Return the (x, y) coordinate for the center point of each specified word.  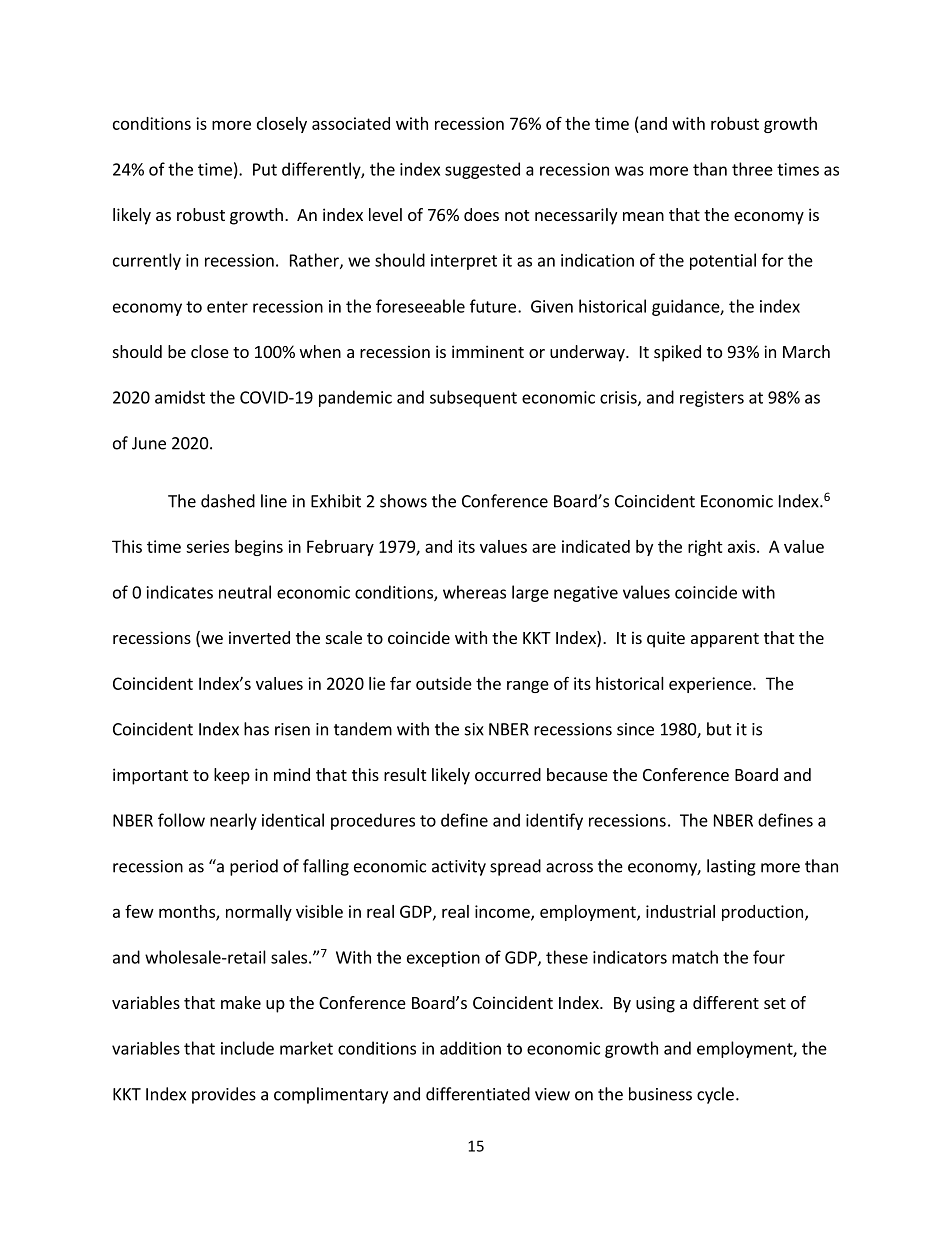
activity (459, 868)
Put (265, 169)
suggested (482, 170)
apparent (725, 640)
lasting (731, 867)
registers (712, 399)
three (752, 169)
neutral (245, 592)
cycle (715, 1095)
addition (470, 1048)
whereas (474, 592)
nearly (233, 821)
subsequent (473, 398)
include (247, 1048)
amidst (180, 397)
